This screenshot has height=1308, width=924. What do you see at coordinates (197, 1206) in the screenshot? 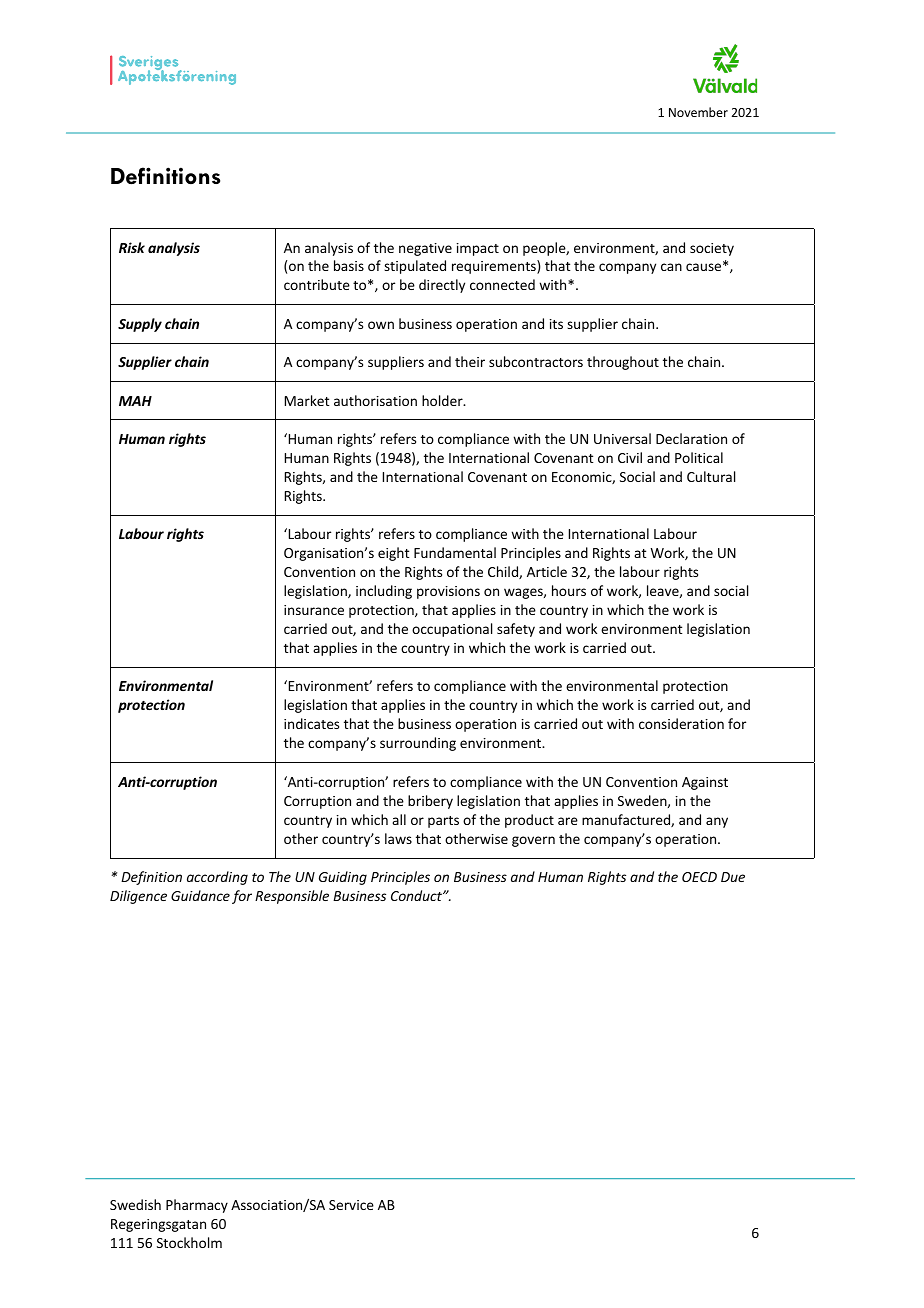
I see `Pharmacy` at bounding box center [197, 1206].
